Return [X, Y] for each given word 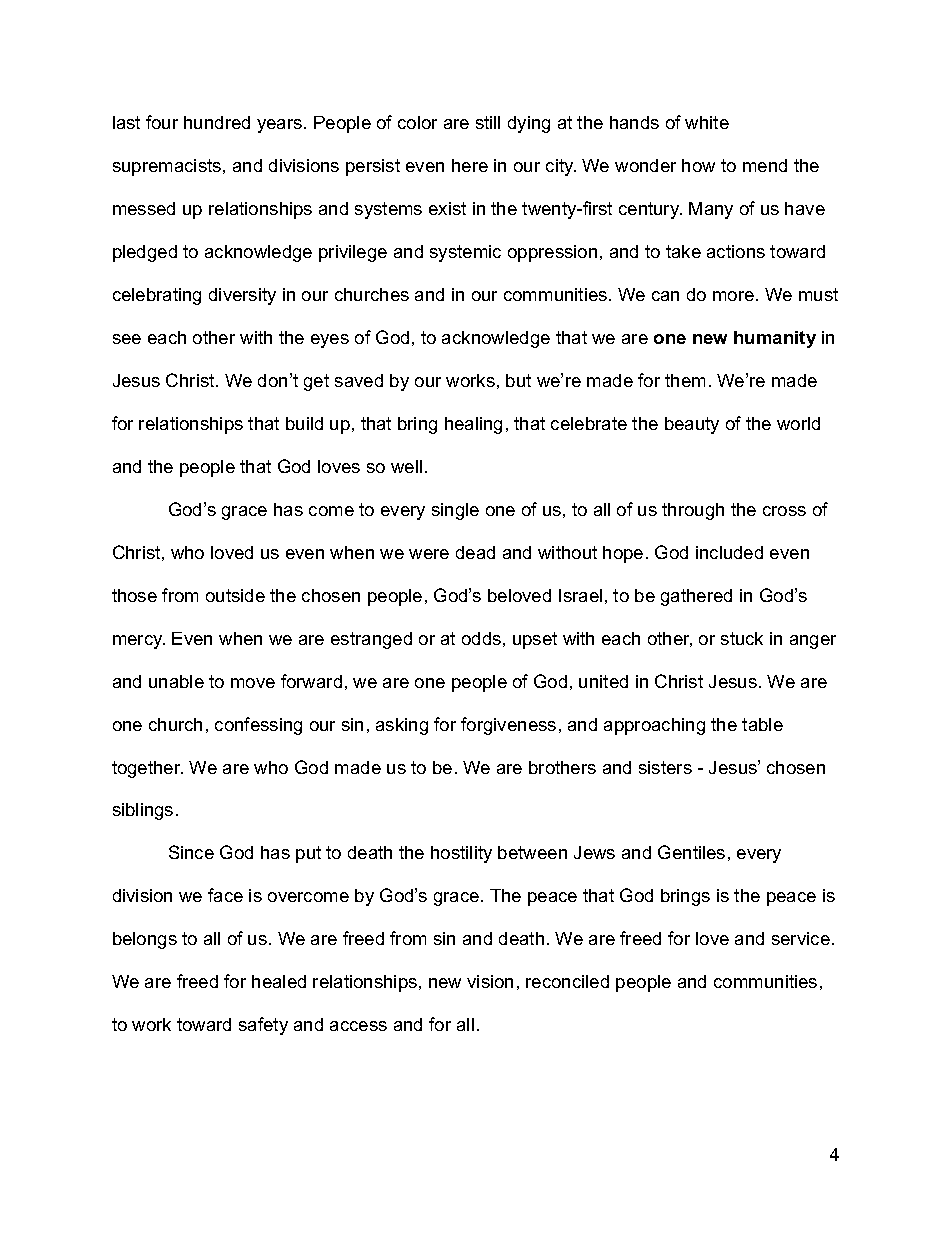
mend [765, 165]
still [488, 122]
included [729, 552]
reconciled [567, 981]
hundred [217, 122]
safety [263, 1026]
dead [475, 552]
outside [235, 595]
